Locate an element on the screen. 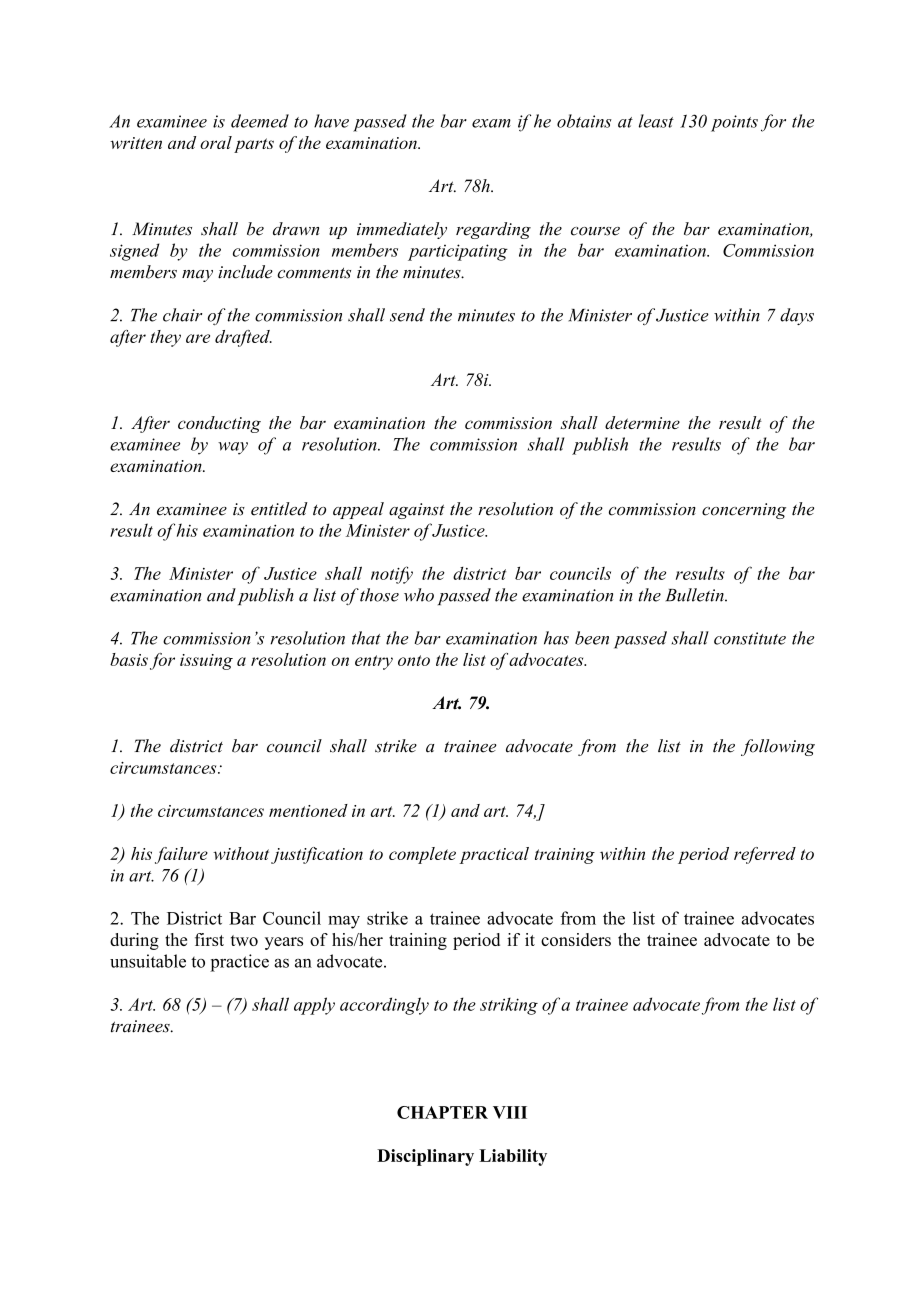 The width and height of the screenshot is (924, 1308). issuing is located at coordinates (206, 662).
